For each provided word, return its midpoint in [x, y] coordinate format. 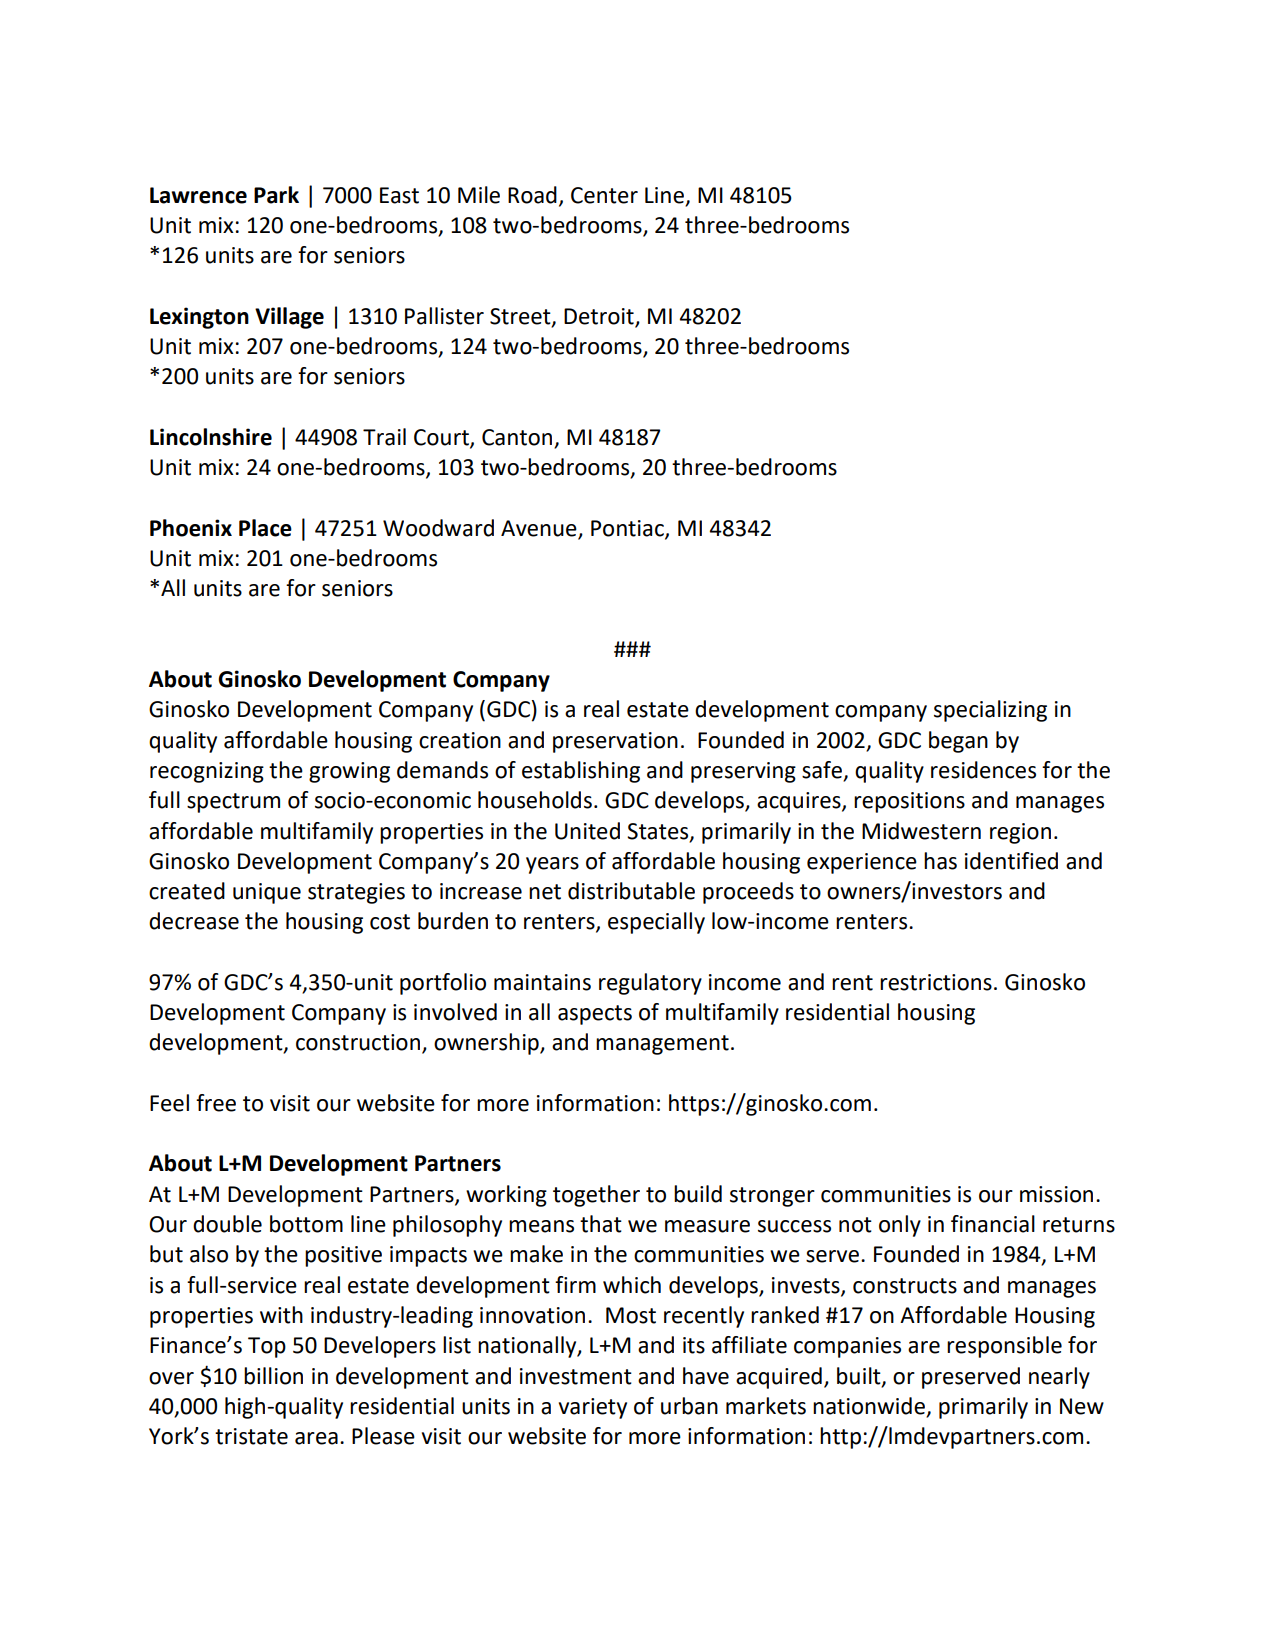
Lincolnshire [211, 437]
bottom [306, 1224]
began [958, 742]
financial [993, 1224]
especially [656, 923]
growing [349, 772]
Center [604, 195]
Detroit [599, 316]
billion [273, 1376]
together [596, 1196]
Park [276, 195]
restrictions [936, 982]
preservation [615, 742]
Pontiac [628, 529]
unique [267, 893]
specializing [990, 711]
